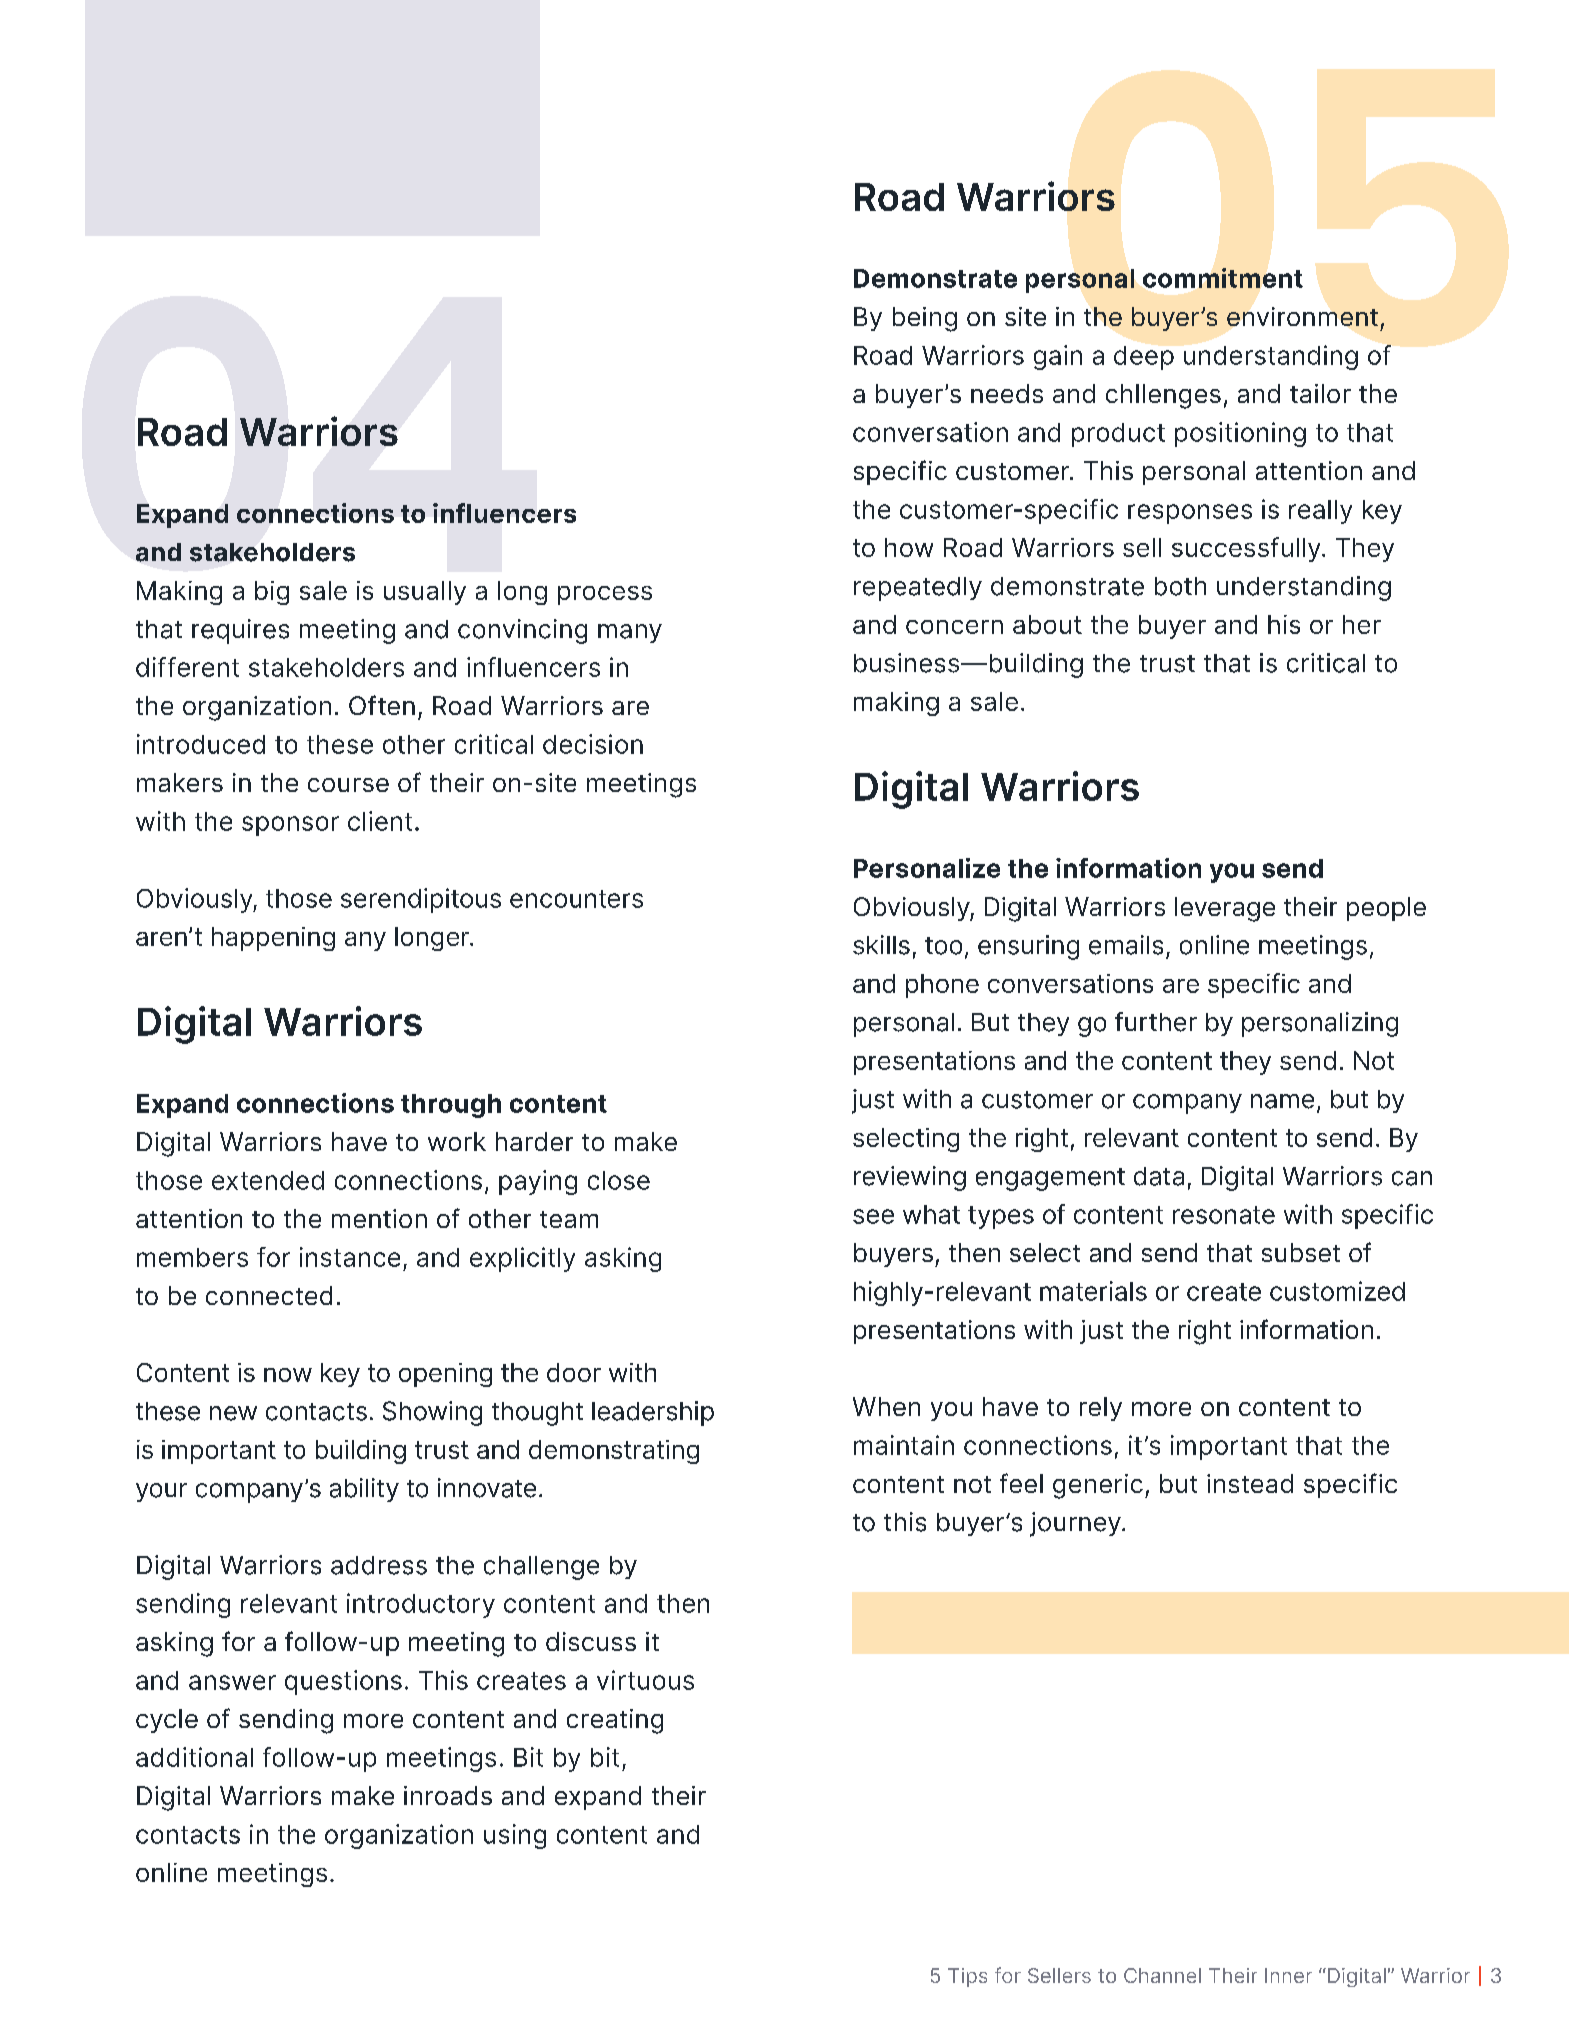 The height and width of the page is (2031, 1569). I want to click on leverage, so click(1225, 909).
